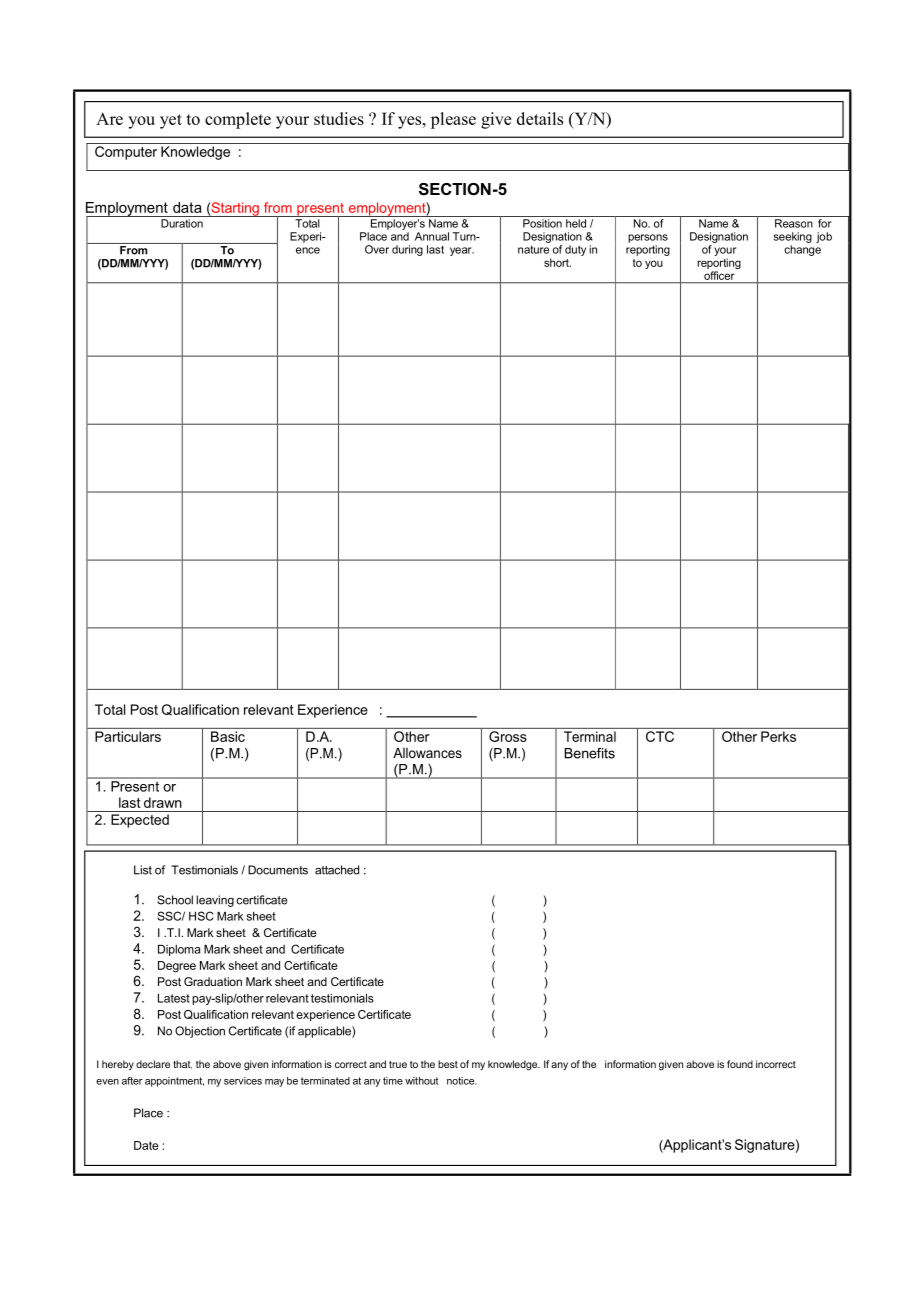 Image resolution: width=924 pixels, height=1308 pixels. Describe the element at coordinates (778, 736) in the image. I see `Perks` at that location.
